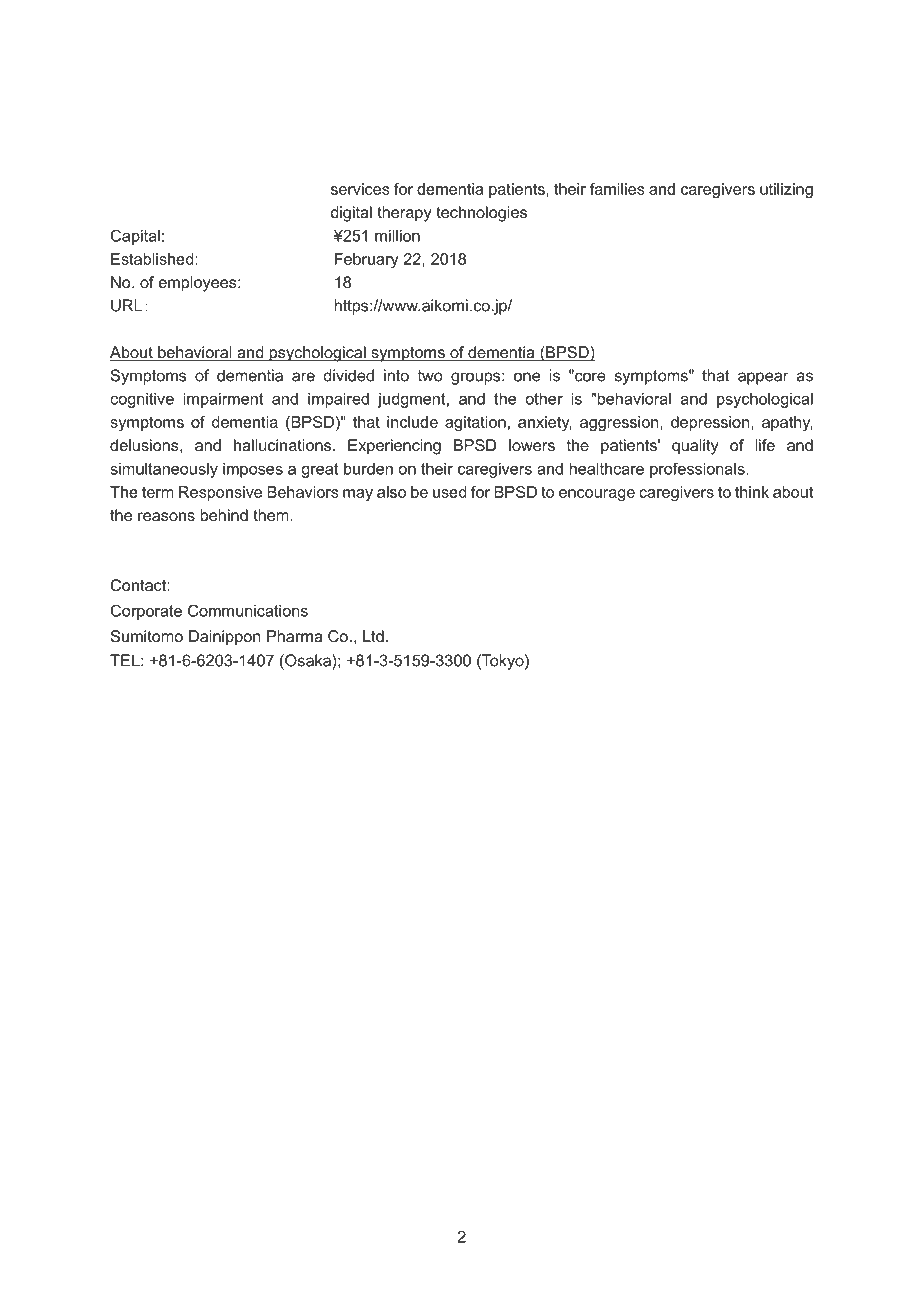 The height and width of the screenshot is (1308, 924). Describe the element at coordinates (449, 492) in the screenshot. I see `used` at that location.
